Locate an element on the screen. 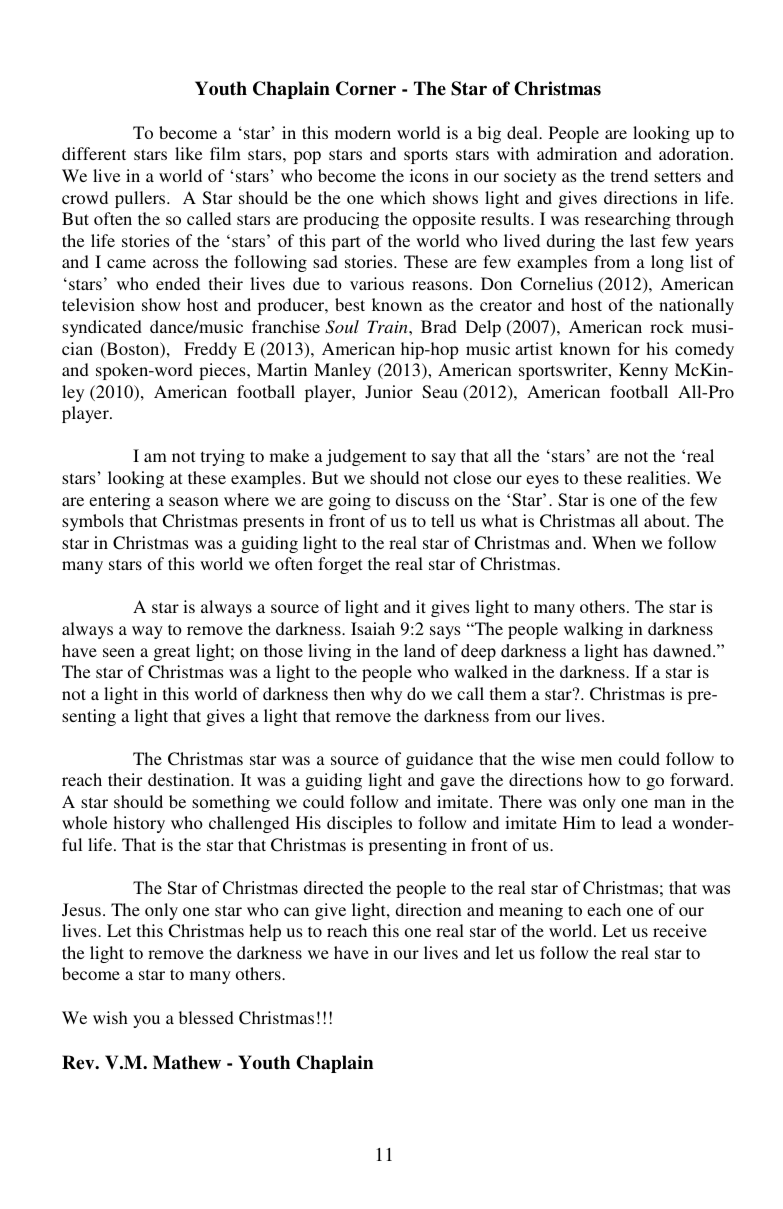  great is located at coordinates (172, 653).
